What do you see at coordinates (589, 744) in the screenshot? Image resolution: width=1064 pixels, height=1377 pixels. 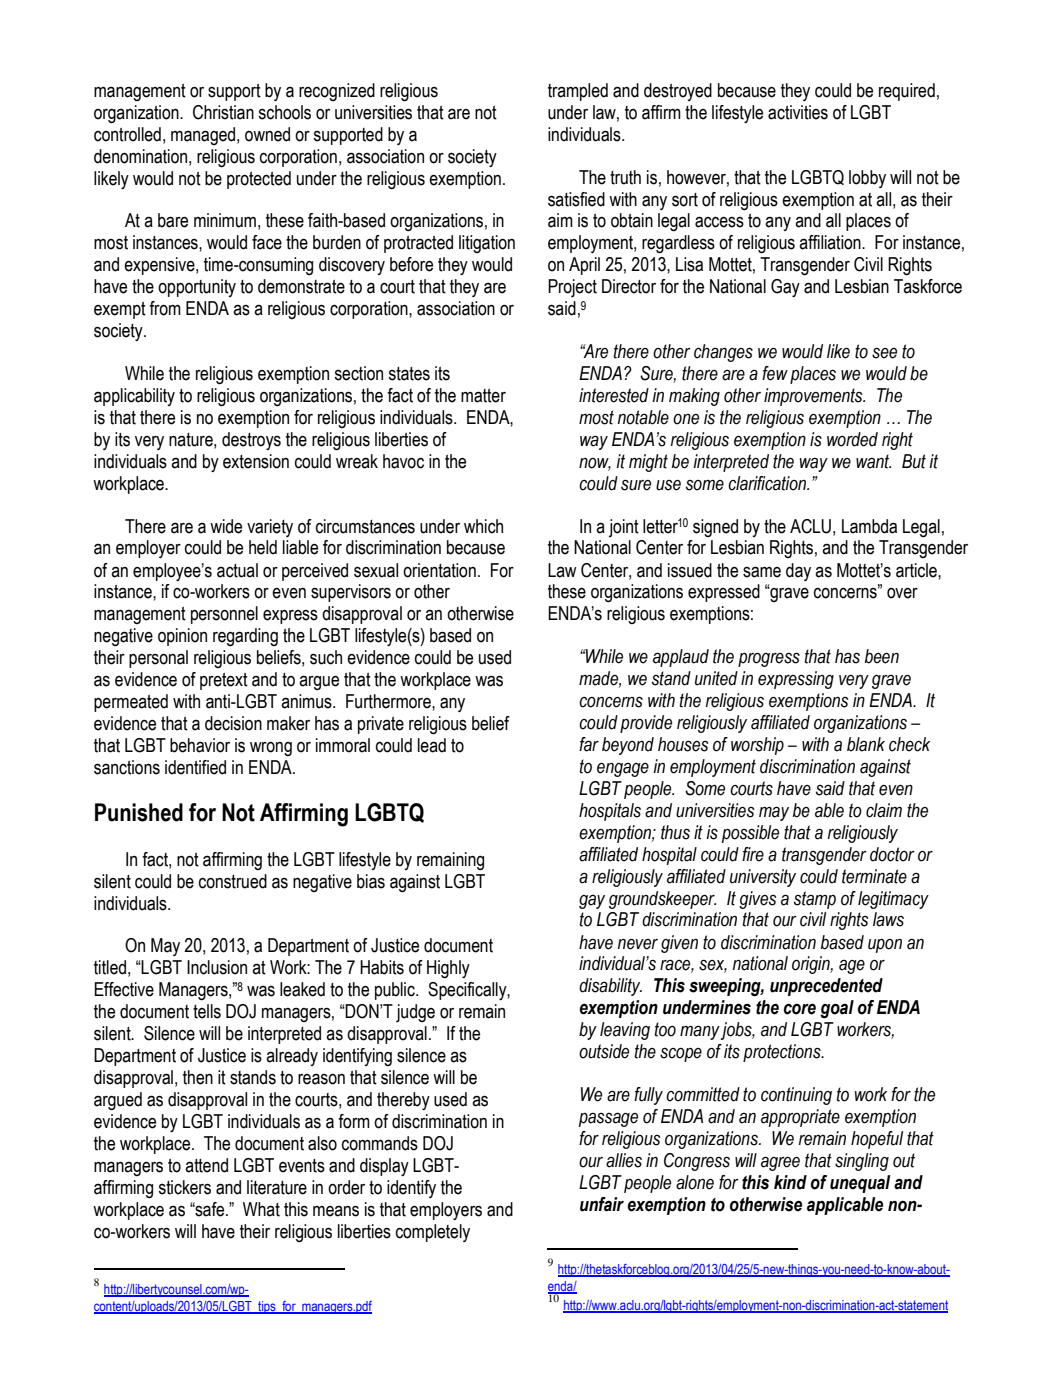 I see `far` at bounding box center [589, 744].
